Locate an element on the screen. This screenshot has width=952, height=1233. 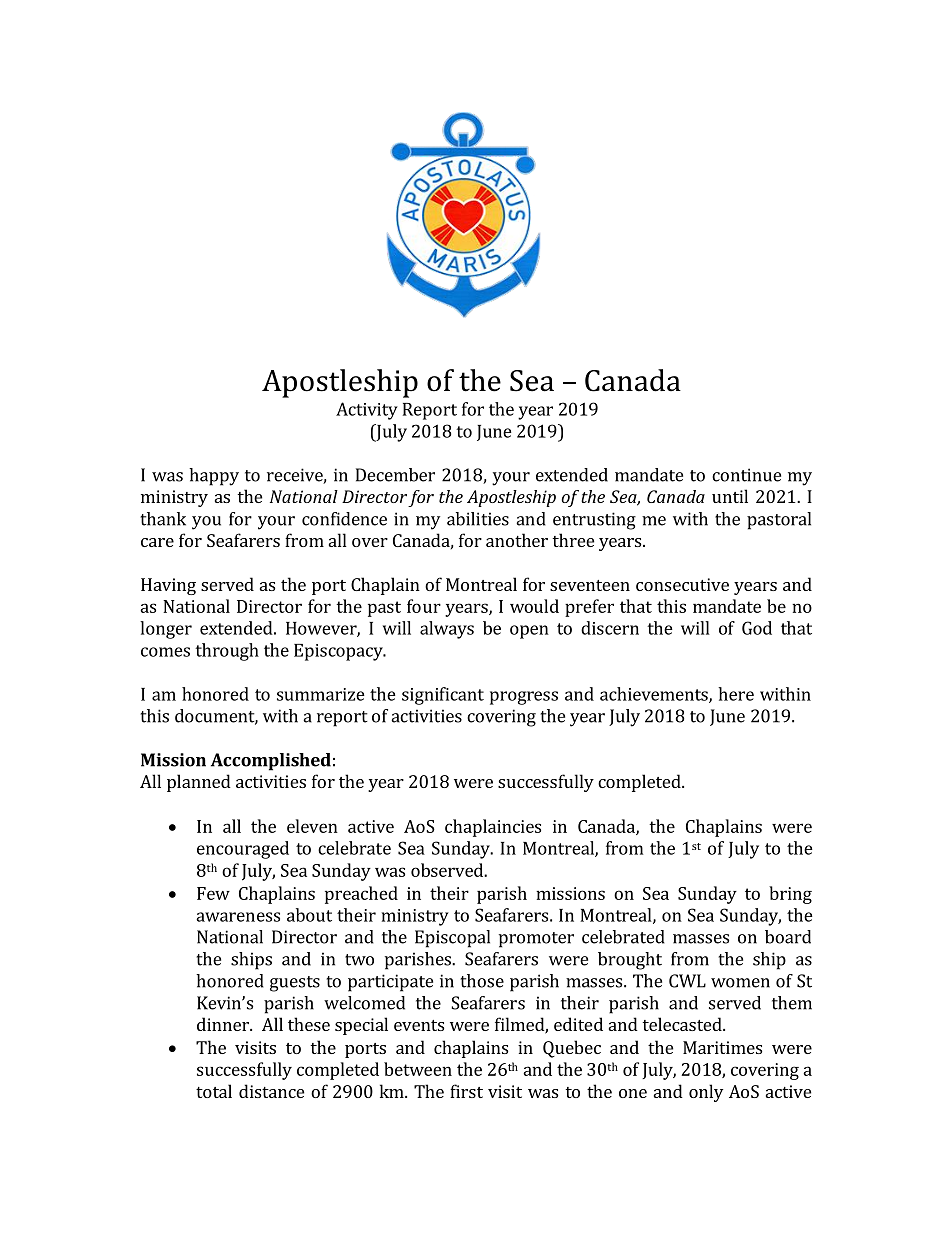
God is located at coordinates (757, 628).
